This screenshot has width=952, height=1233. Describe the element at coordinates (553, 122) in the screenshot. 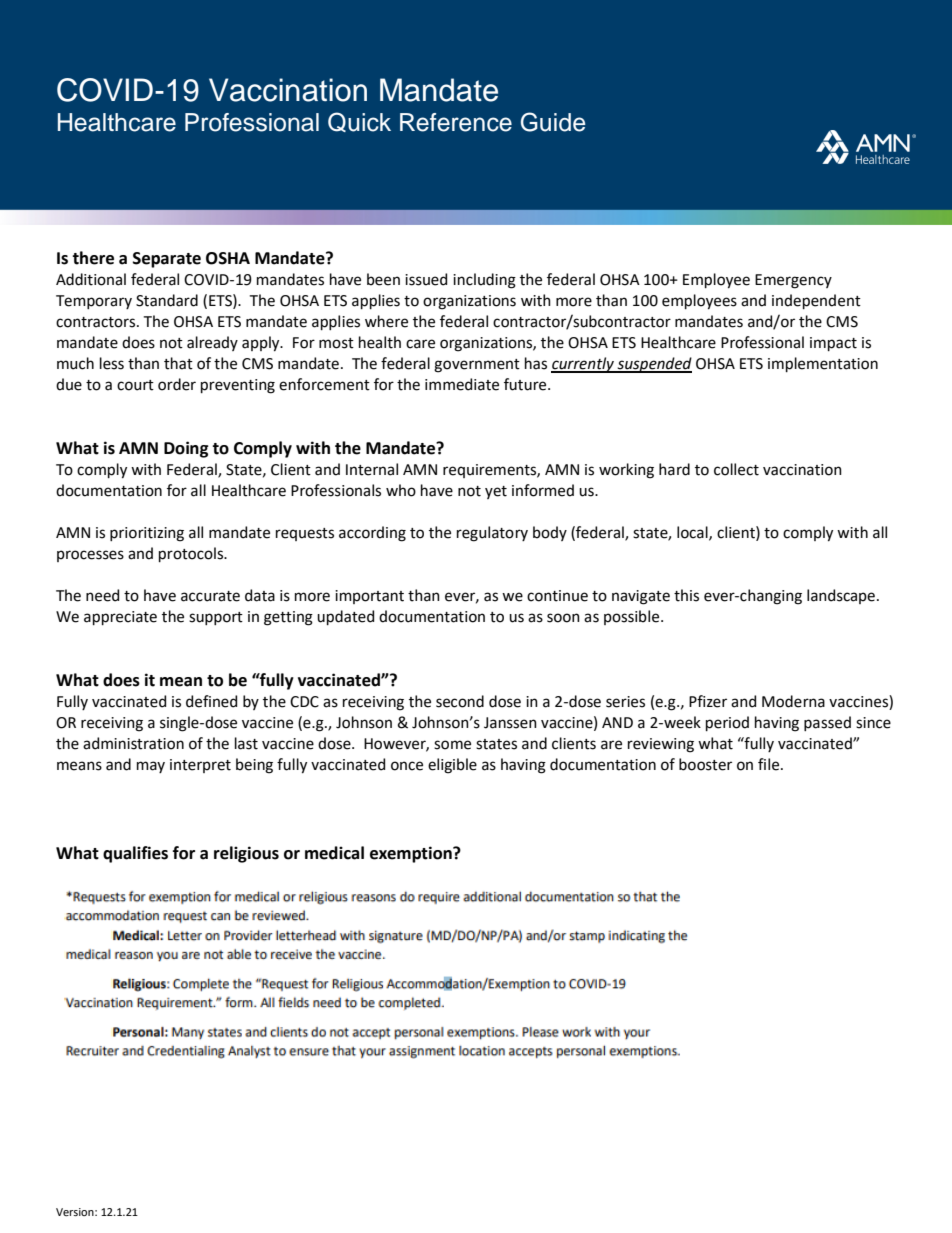

I see `Guide` at that location.
